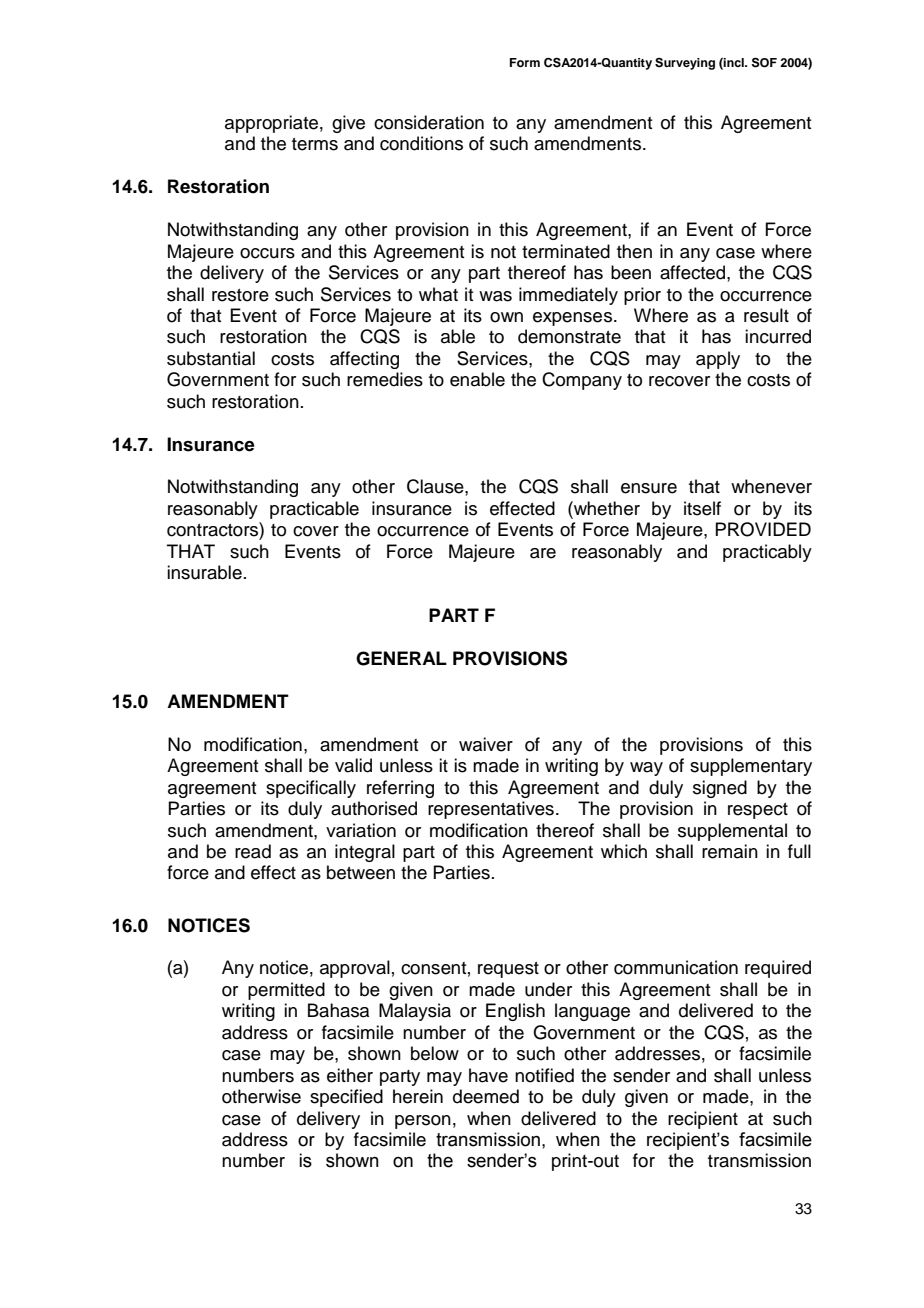 This screenshot has width=924, height=1308. Describe the element at coordinates (240, 295) in the screenshot. I see `restore` at that location.
